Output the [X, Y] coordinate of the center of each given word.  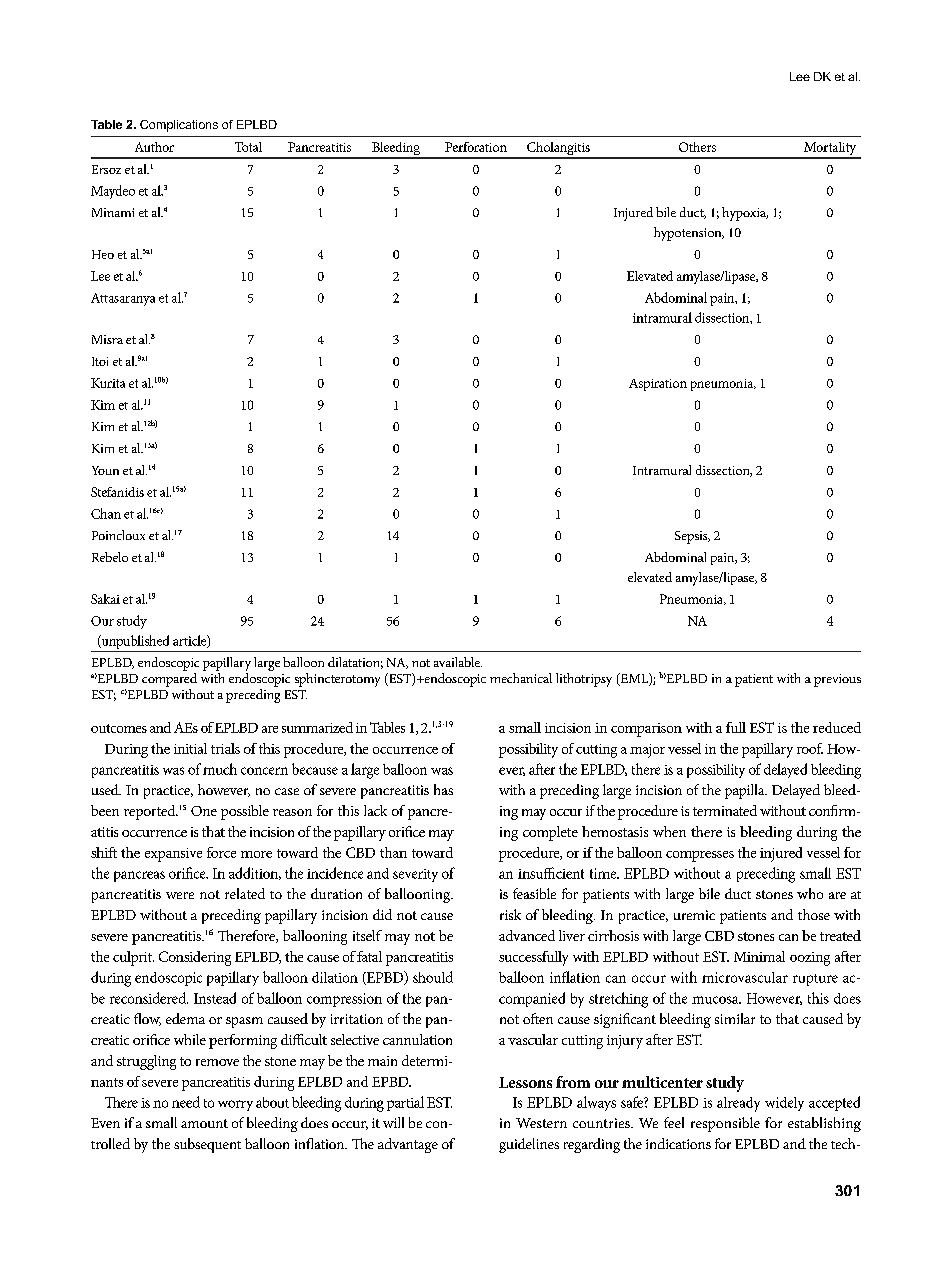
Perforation [476, 147]
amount [204, 1123]
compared [169, 678]
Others [697, 147]
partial [405, 1103]
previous [837, 680]
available [458, 662]
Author [154, 147]
